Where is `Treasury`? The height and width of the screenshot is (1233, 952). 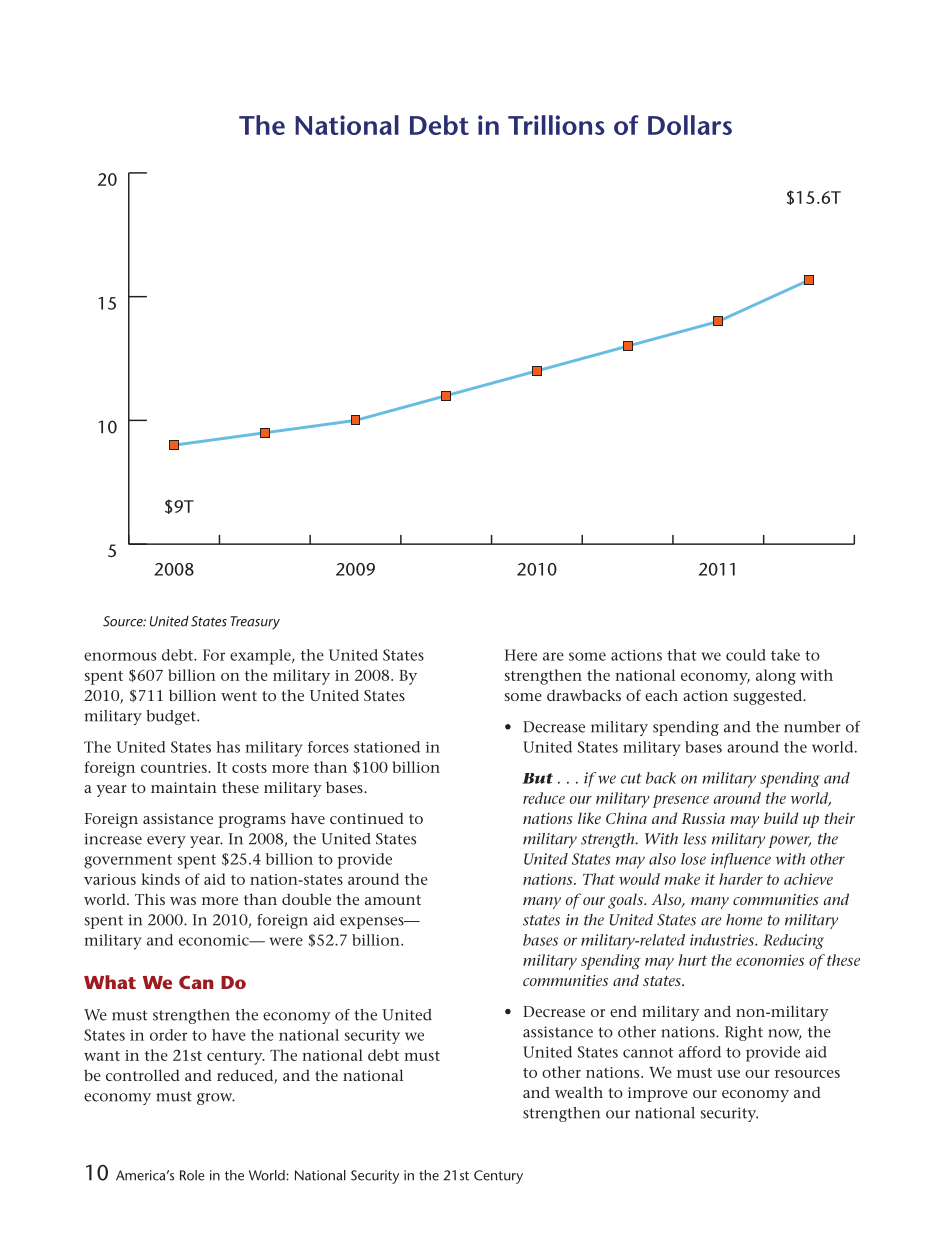 Treasury is located at coordinates (255, 622).
